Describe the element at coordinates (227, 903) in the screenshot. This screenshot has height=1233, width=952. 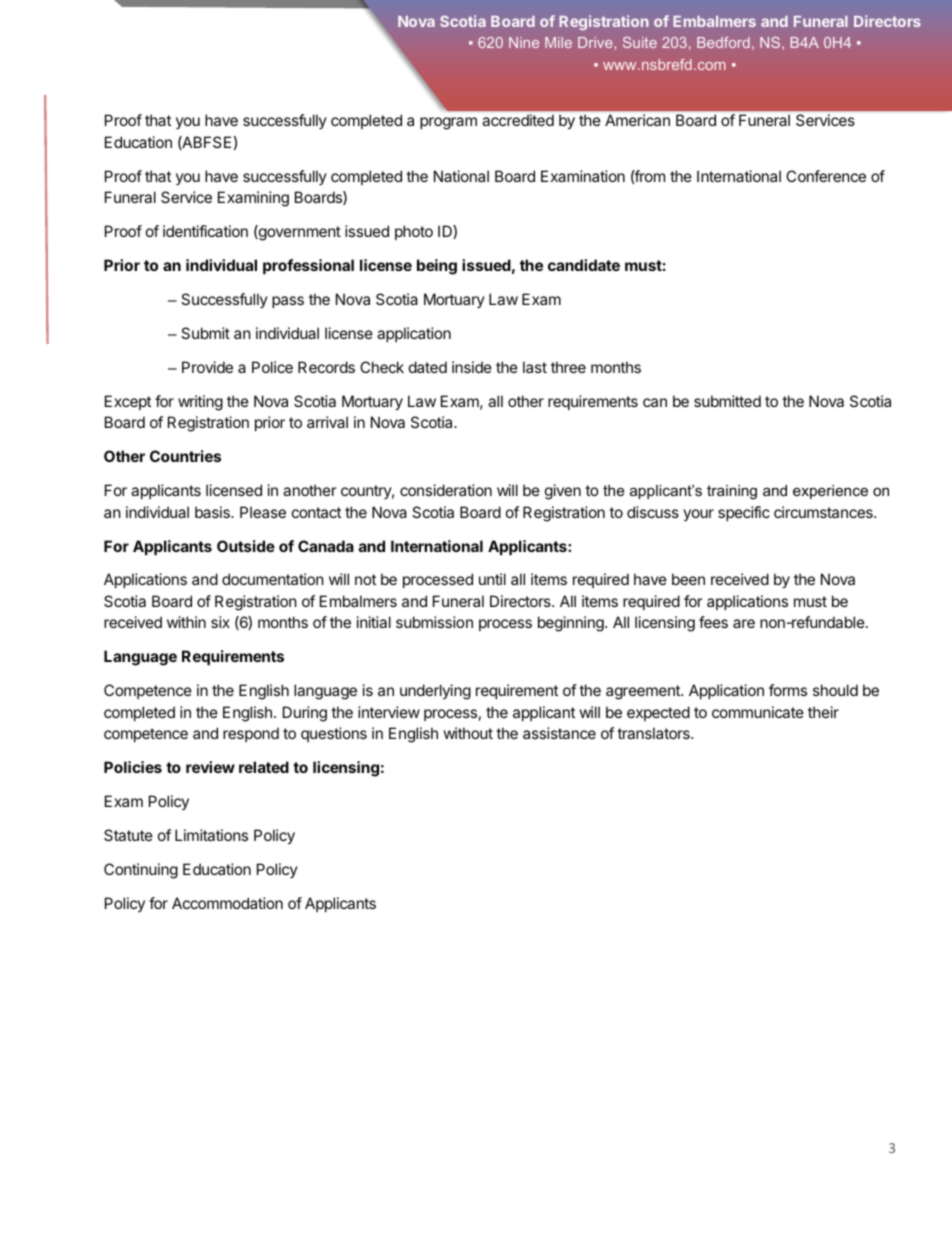
I see `Accommodation` at that location.
